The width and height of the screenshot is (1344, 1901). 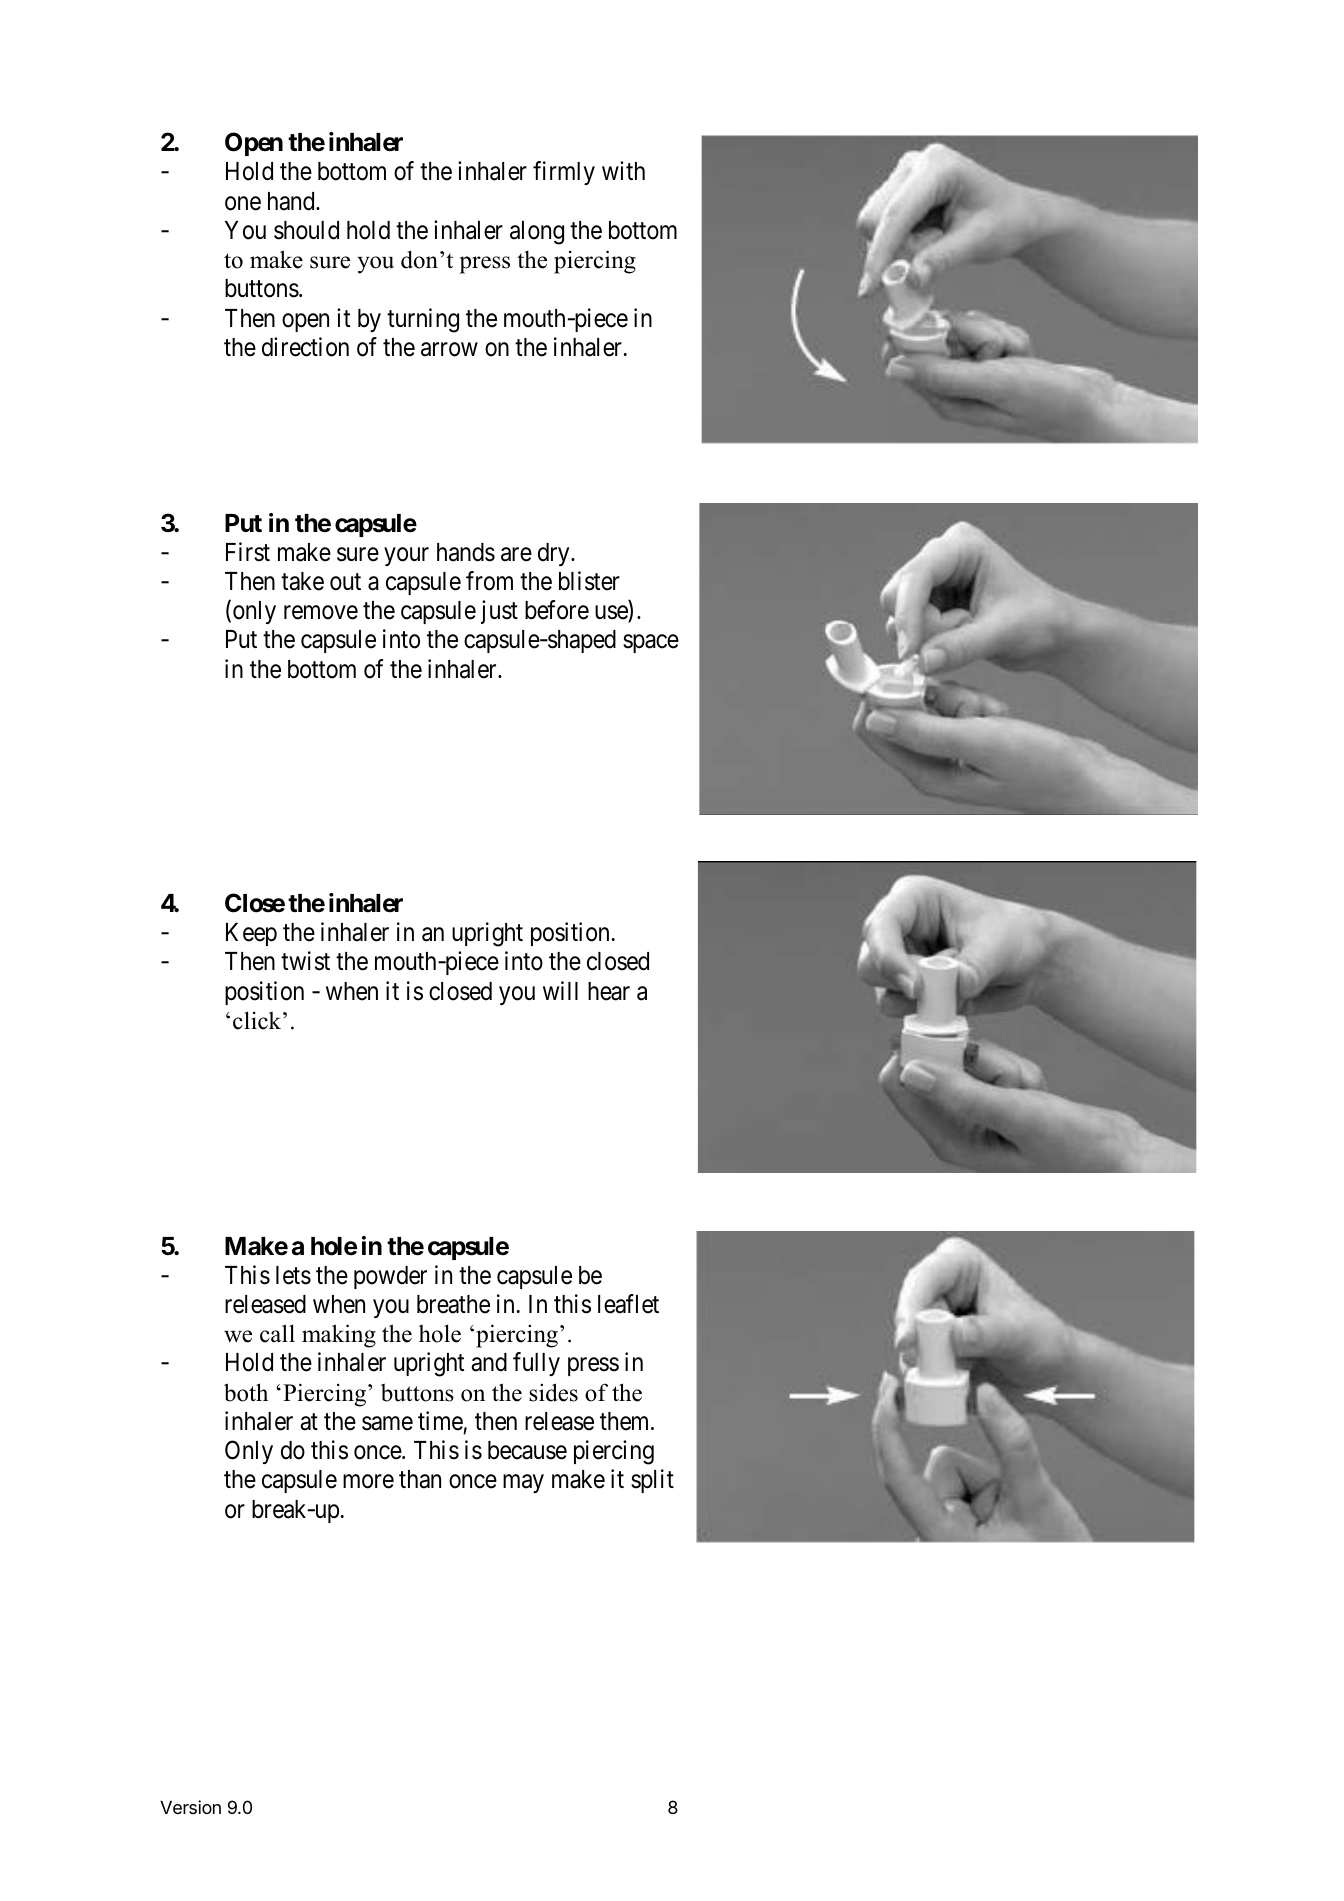 I want to click on turning, so click(x=423, y=320).
